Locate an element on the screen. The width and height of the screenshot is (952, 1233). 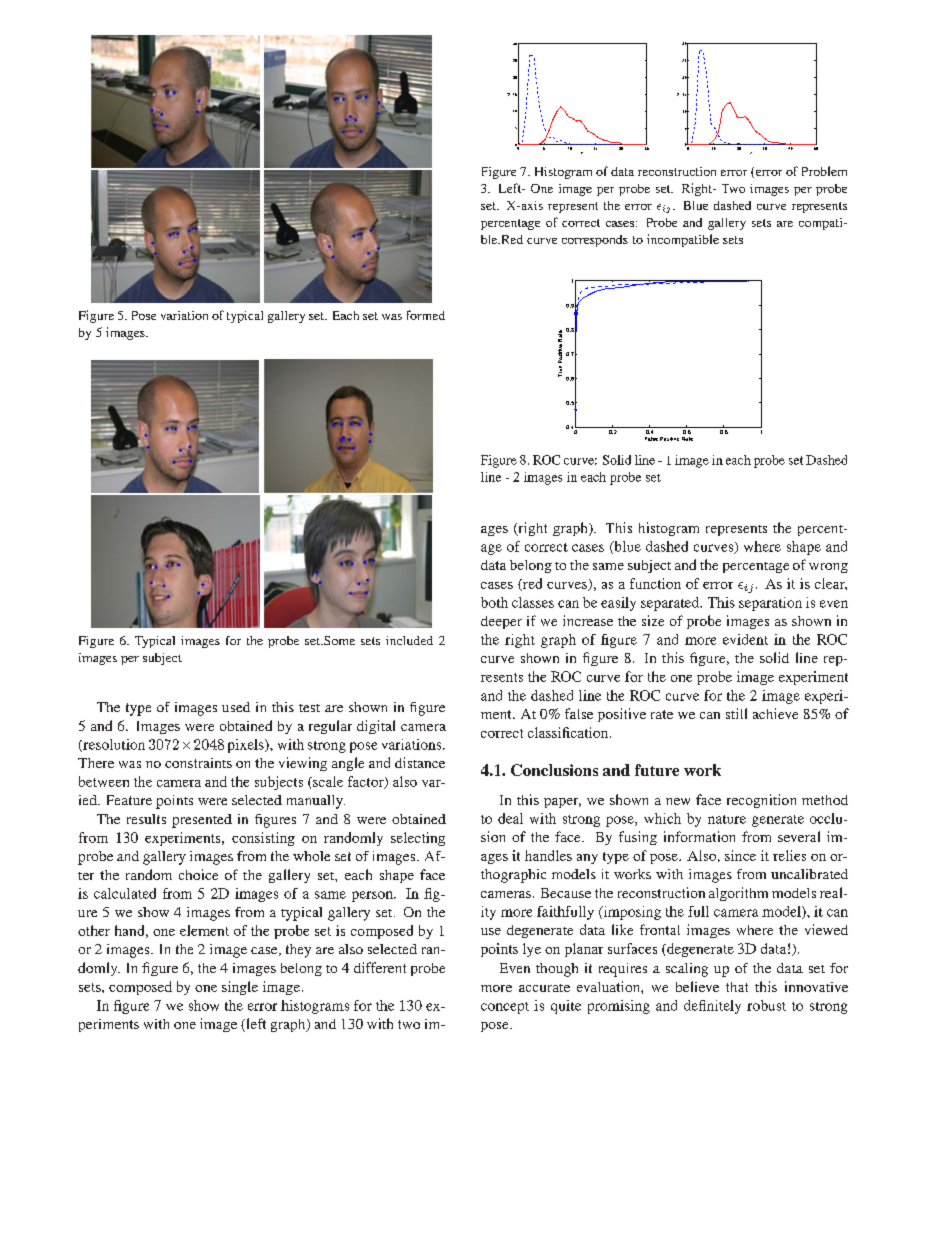
corresponds is located at coordinates (595, 241).
